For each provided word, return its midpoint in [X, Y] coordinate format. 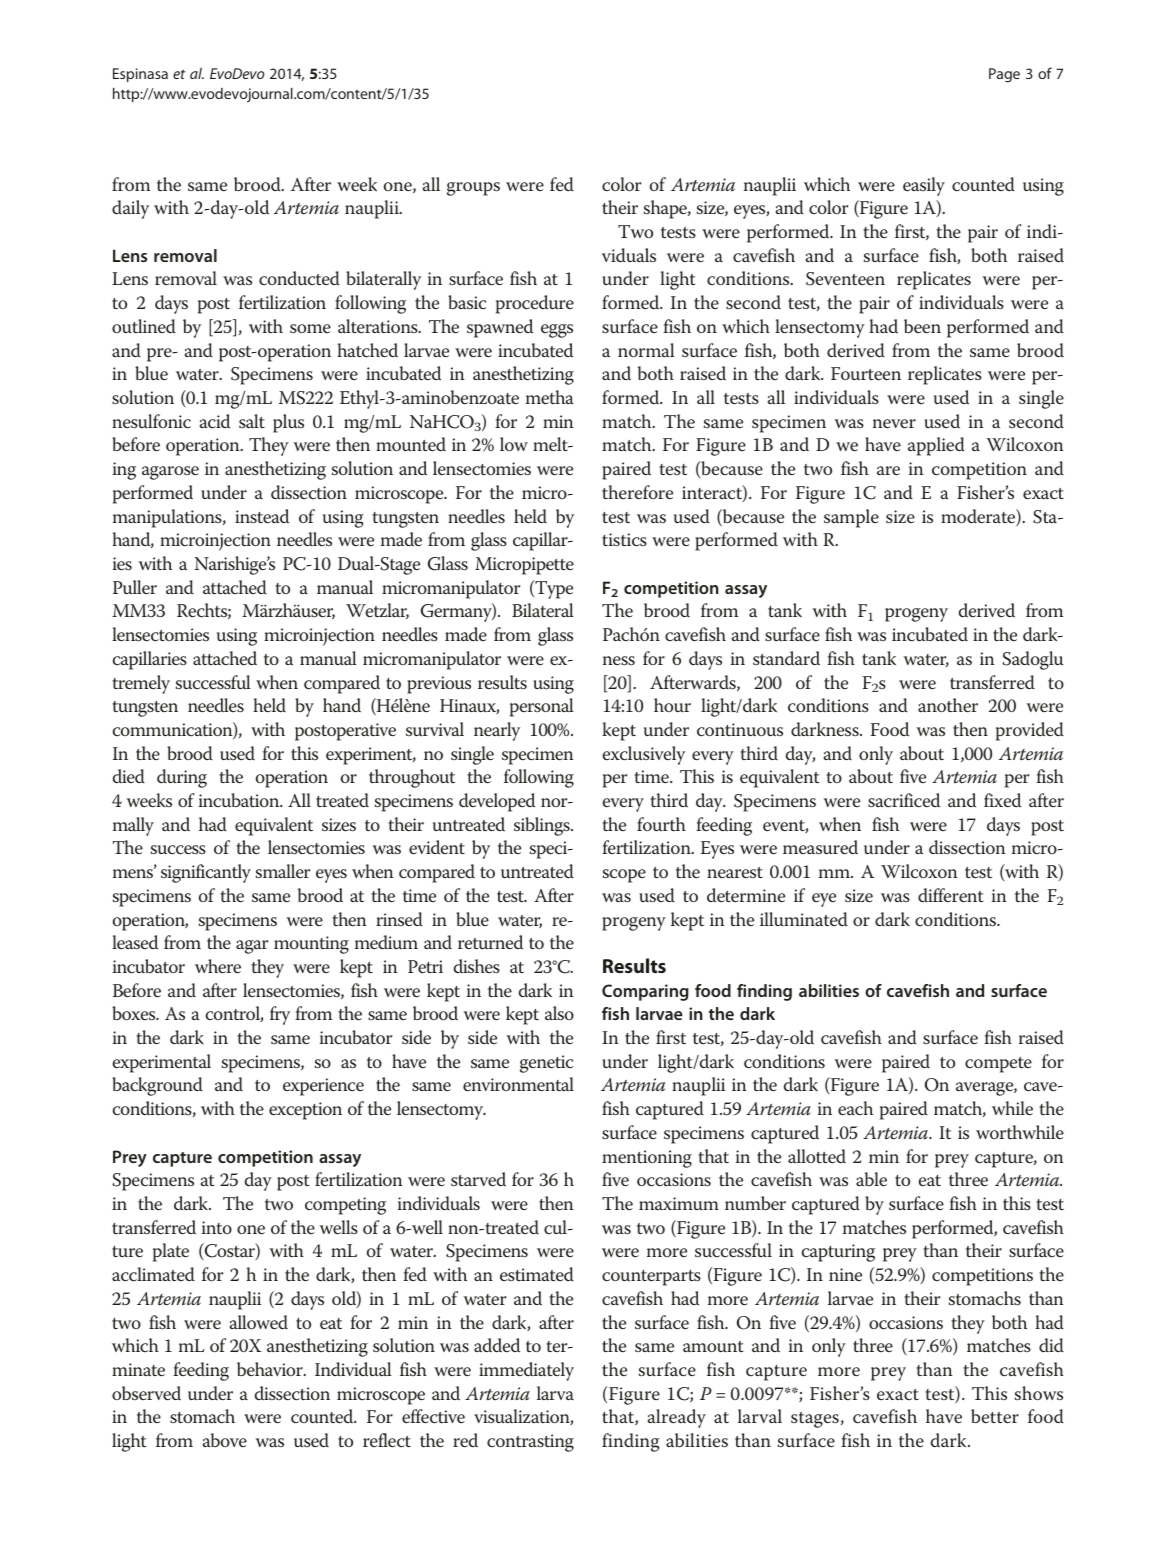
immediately [526, 1371]
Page [1004, 75]
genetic [546, 1064]
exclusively [644, 755]
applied [936, 446]
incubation [240, 800]
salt [252, 421]
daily [130, 209]
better [995, 1416]
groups [473, 189]
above [225, 1440]
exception [305, 1111]
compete [998, 1065]
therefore [637, 492]
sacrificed [904, 800]
